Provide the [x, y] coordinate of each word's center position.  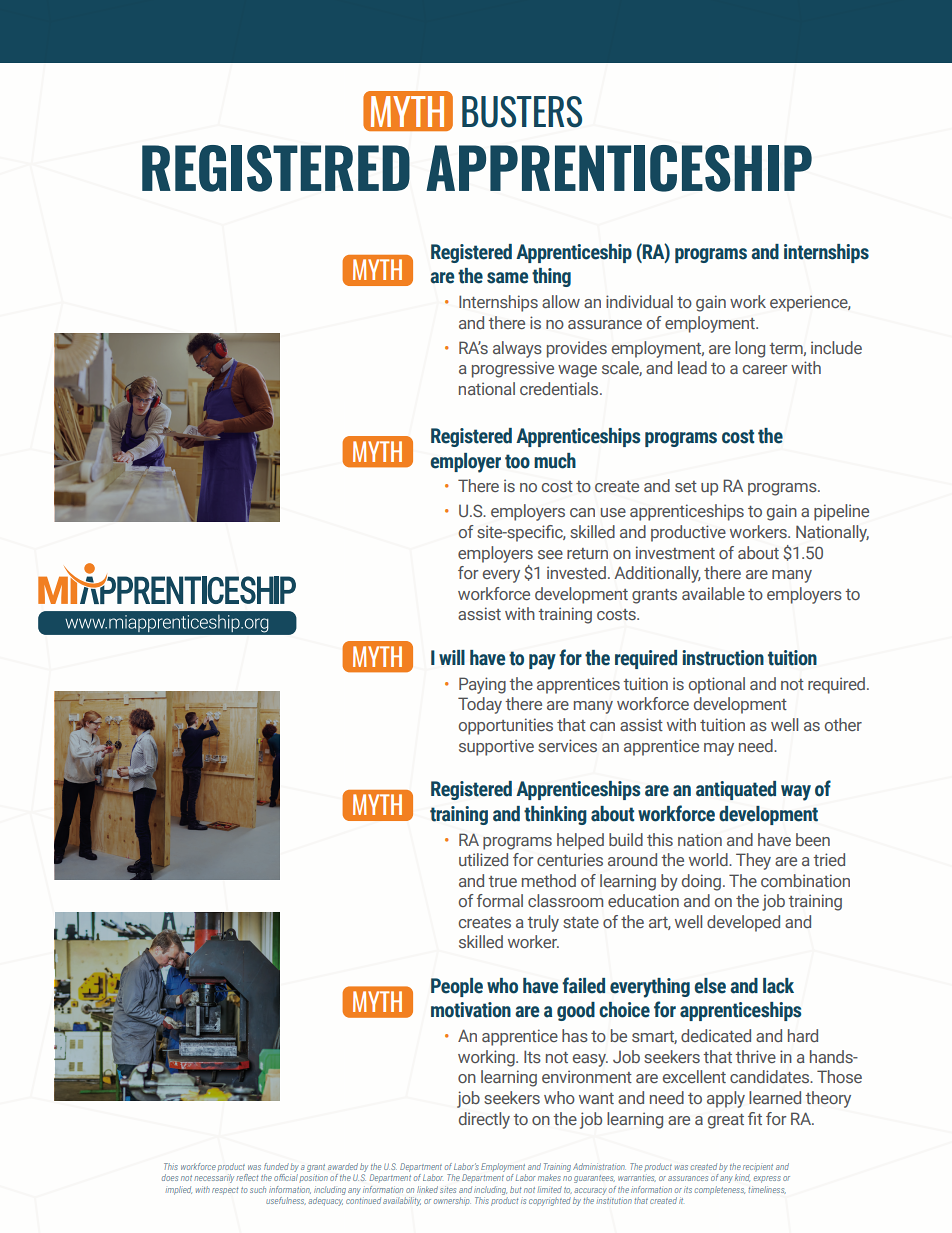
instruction [723, 658]
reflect [247, 1177]
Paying [482, 685]
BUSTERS [522, 112]
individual [639, 301]
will [452, 657]
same [507, 278]
